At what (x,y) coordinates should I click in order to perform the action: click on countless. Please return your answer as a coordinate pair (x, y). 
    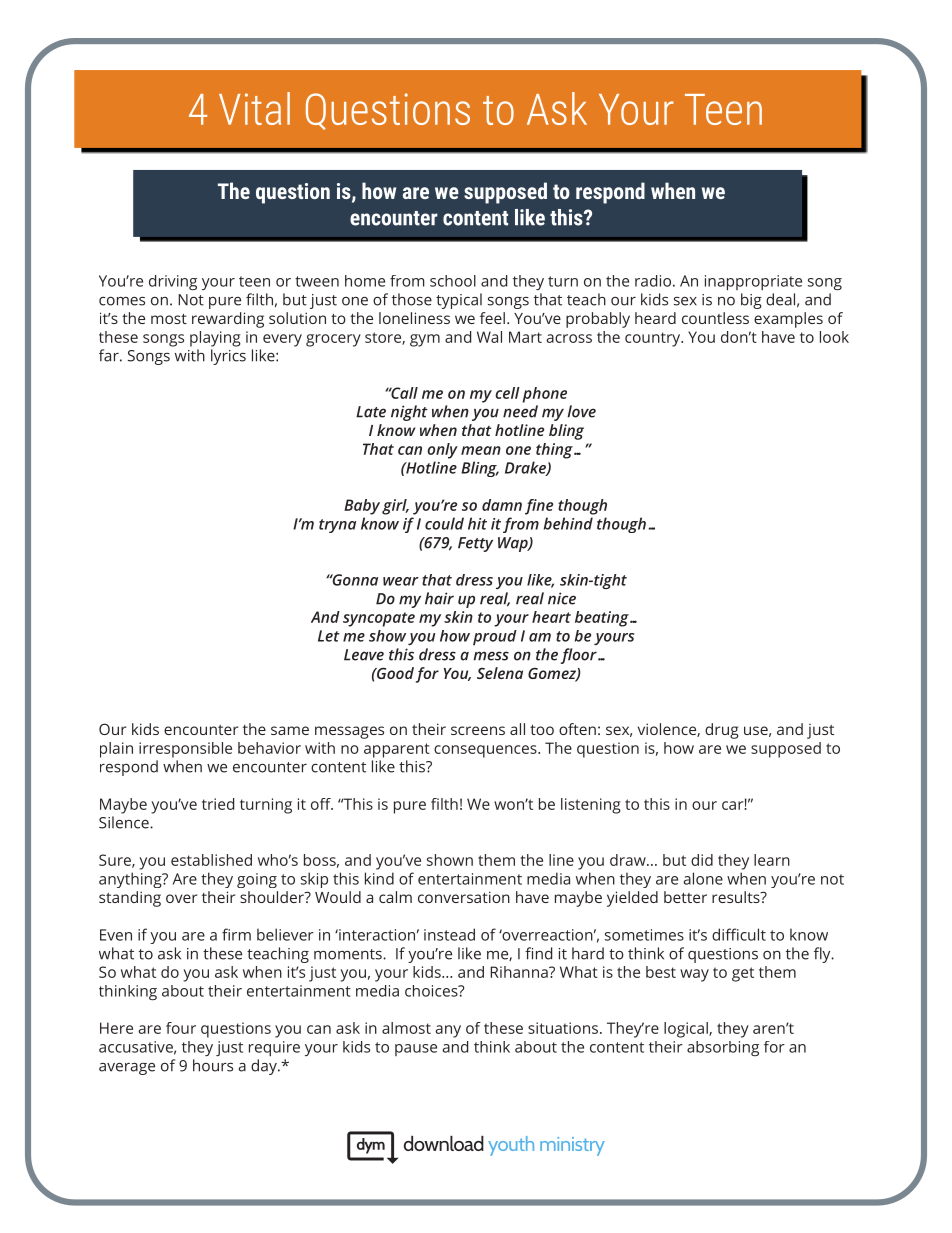
    Looking at the image, I should click on (715, 318).
